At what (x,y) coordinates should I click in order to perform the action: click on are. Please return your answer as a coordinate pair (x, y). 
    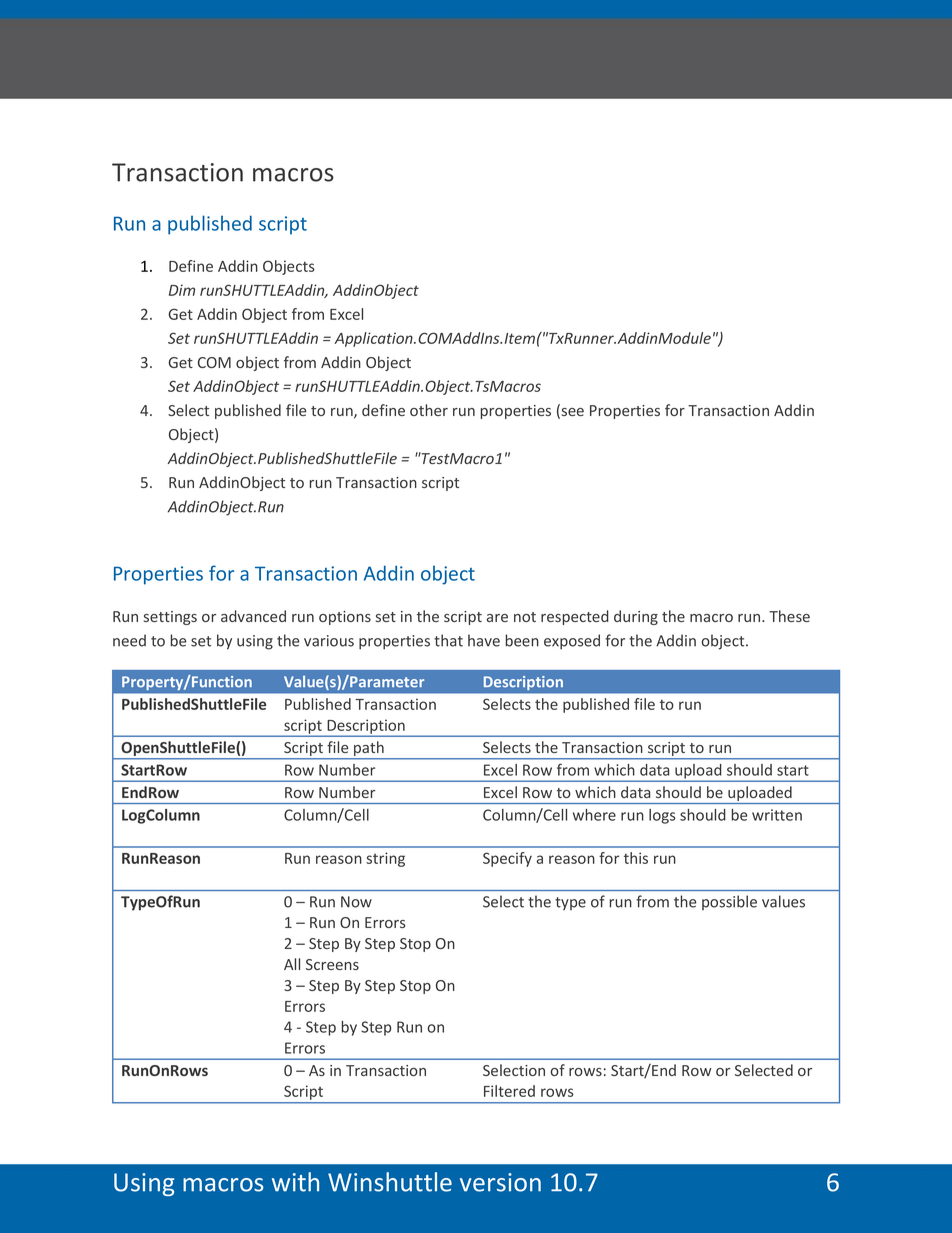
    Looking at the image, I should click on (497, 618).
